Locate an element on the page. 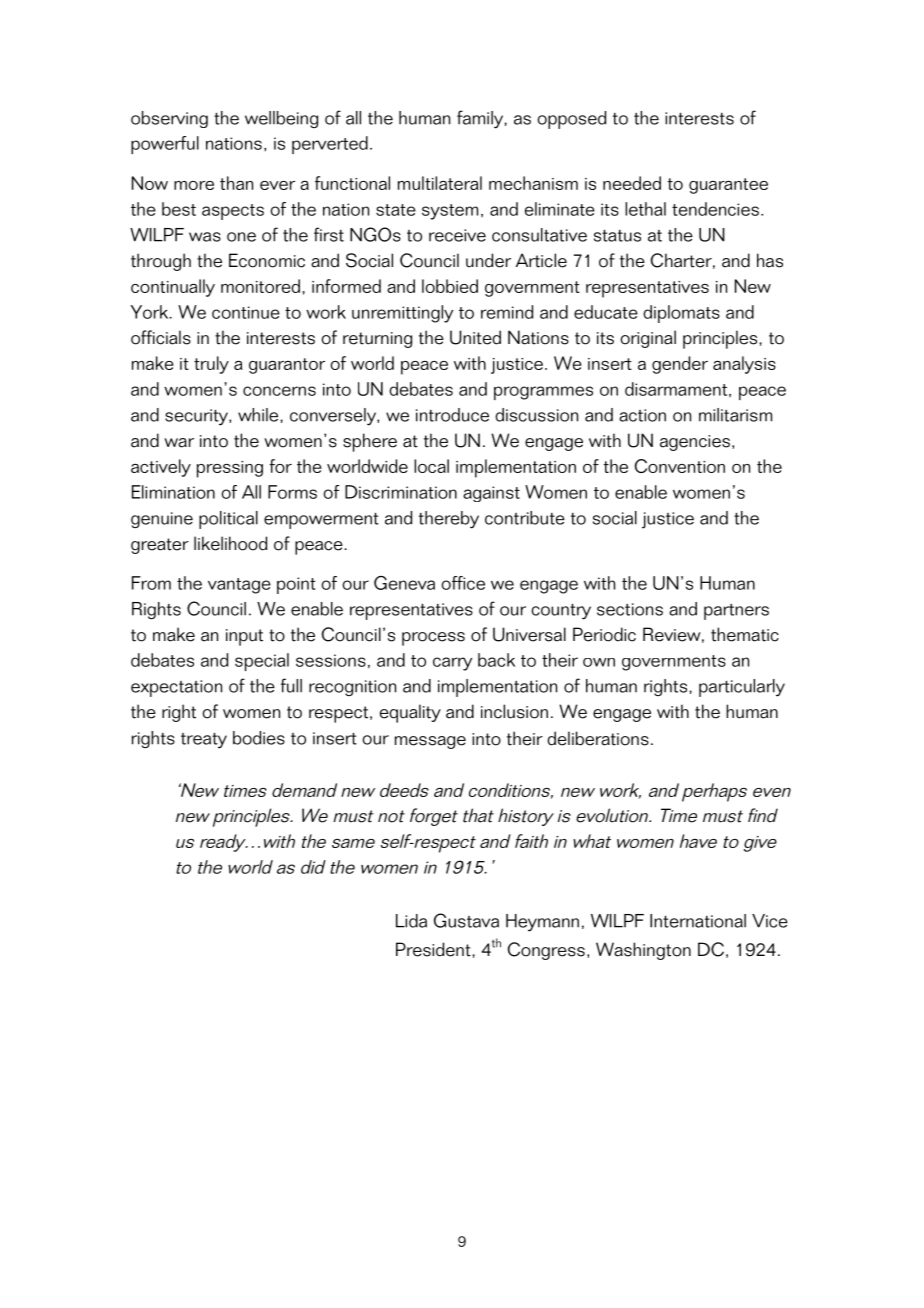 Image resolution: width=924 pixels, height=1308 pixels. Convention is located at coordinates (680, 466).
